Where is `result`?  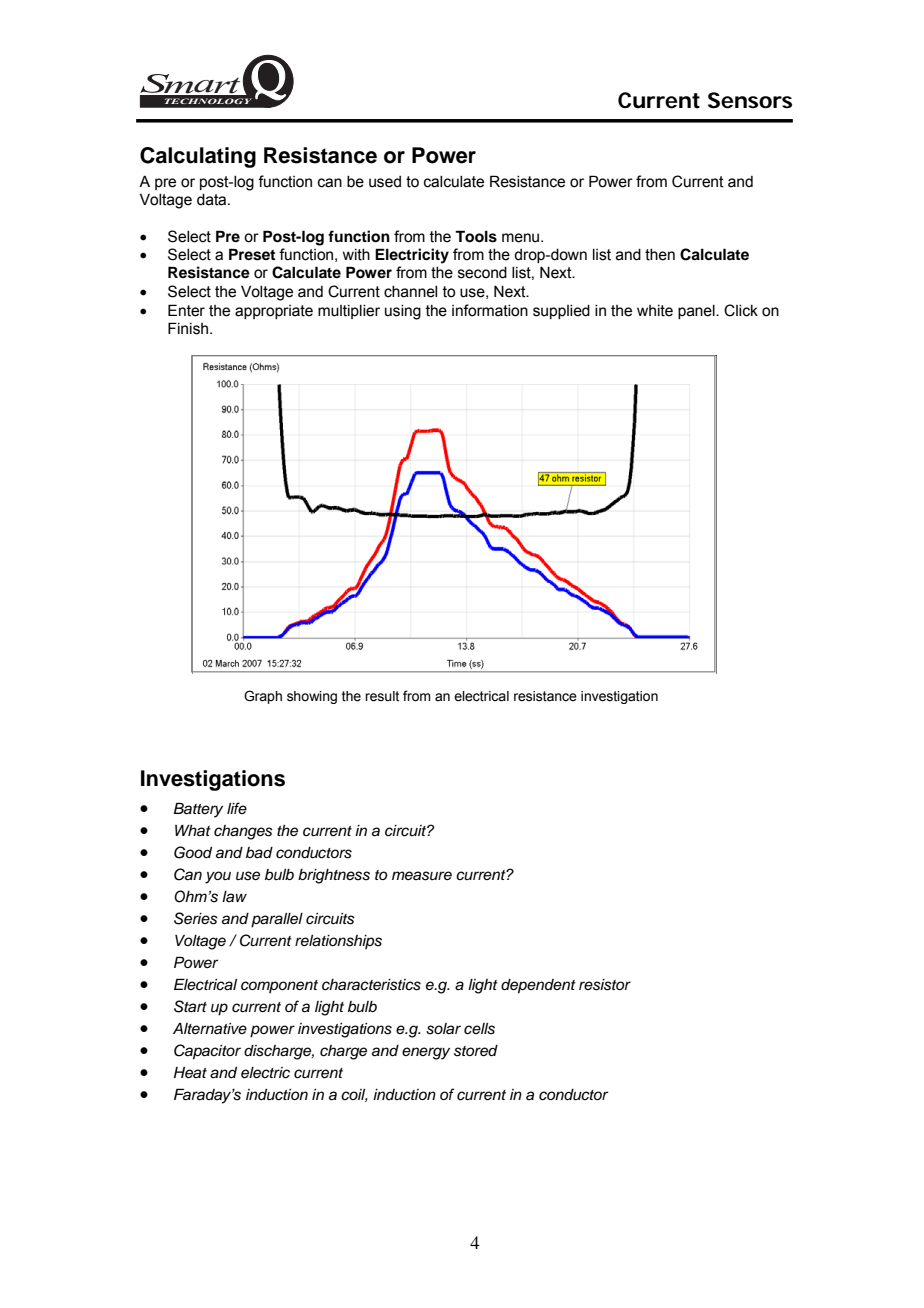
result is located at coordinates (382, 696).
